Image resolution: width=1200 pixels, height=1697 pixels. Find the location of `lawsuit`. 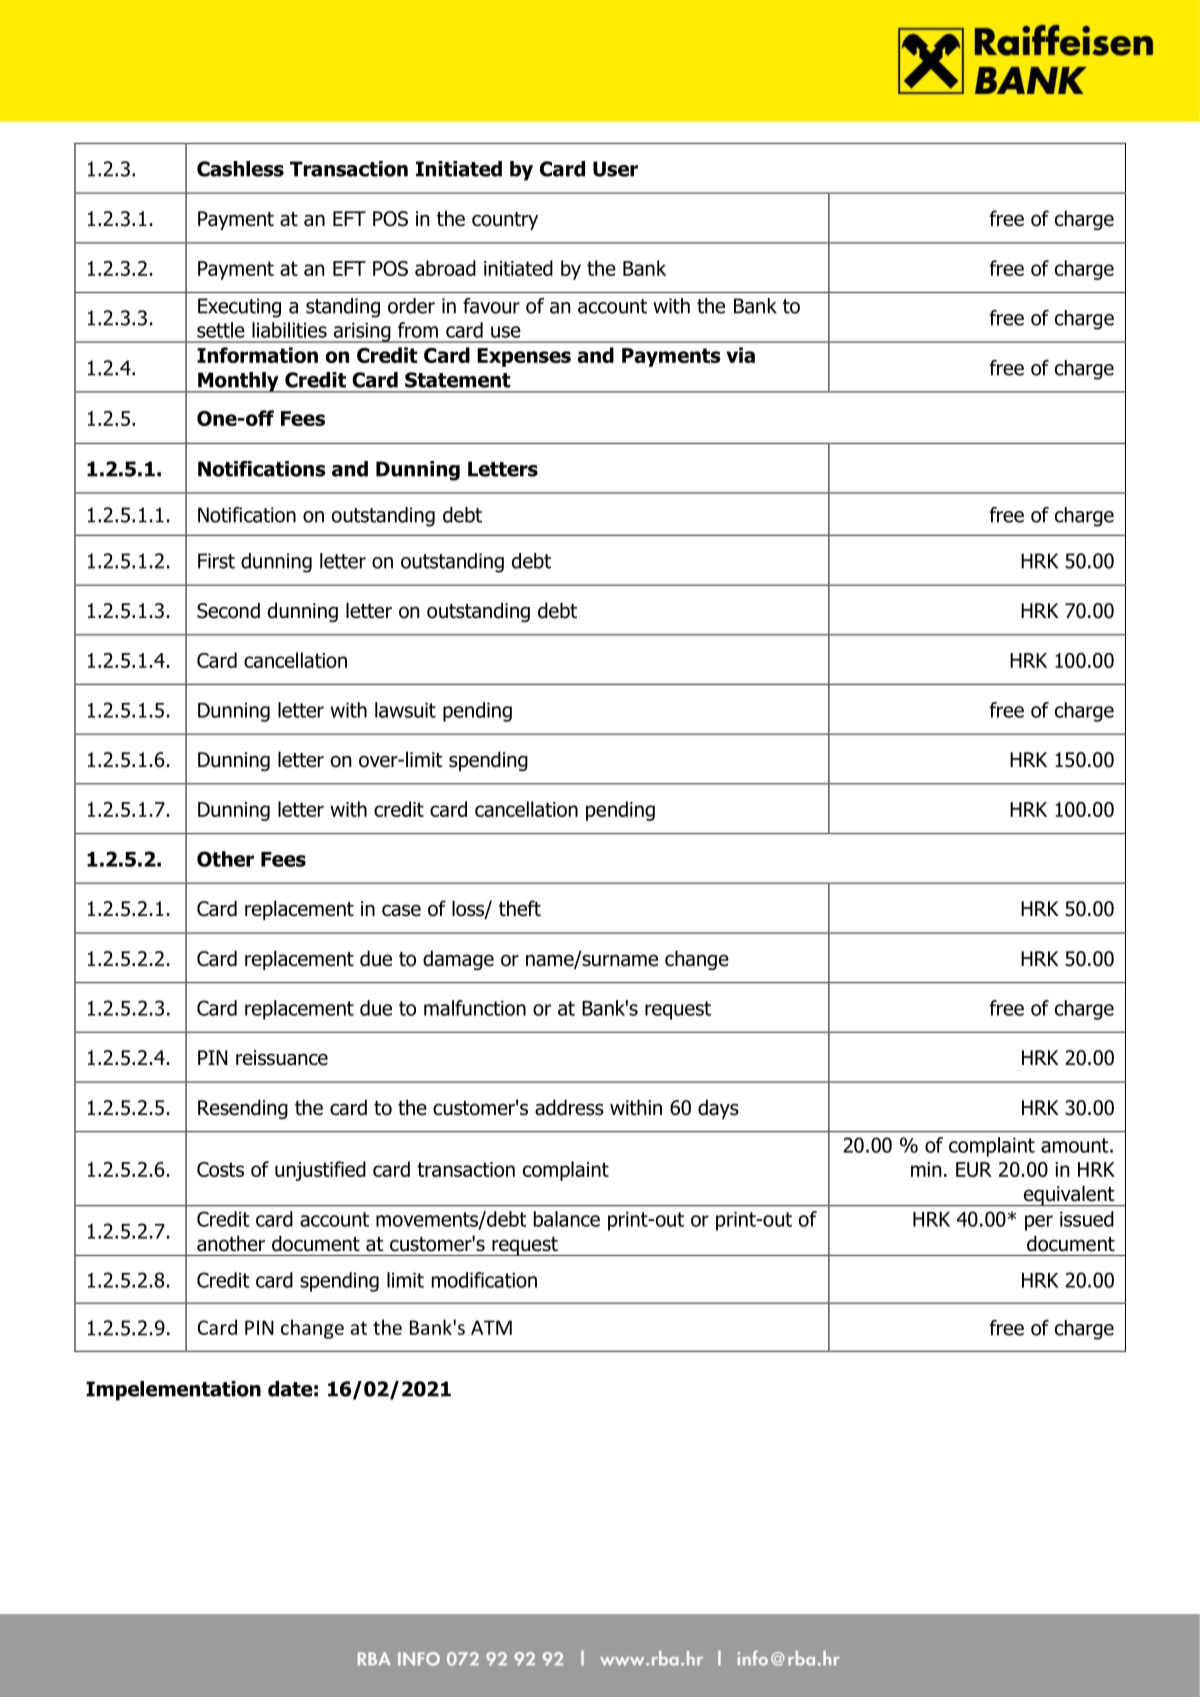

lawsuit is located at coordinates (405, 710).
